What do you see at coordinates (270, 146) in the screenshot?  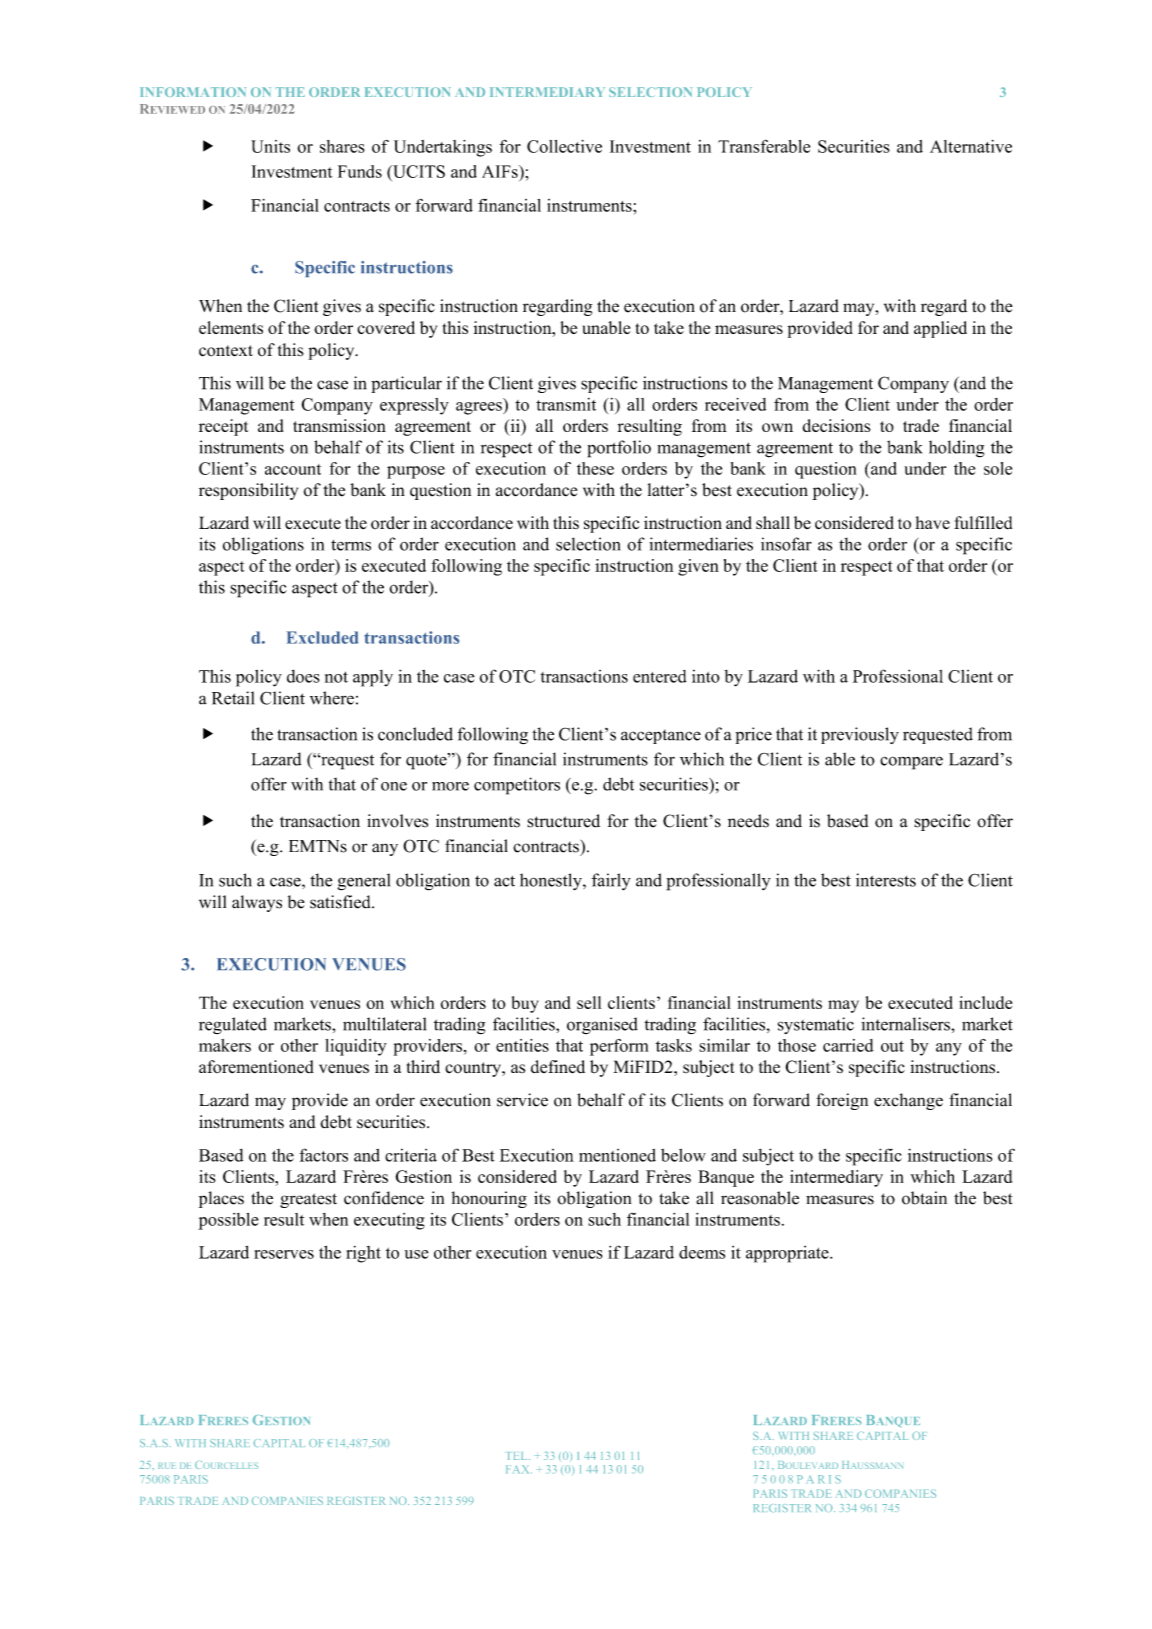 I see `Units` at bounding box center [270, 146].
